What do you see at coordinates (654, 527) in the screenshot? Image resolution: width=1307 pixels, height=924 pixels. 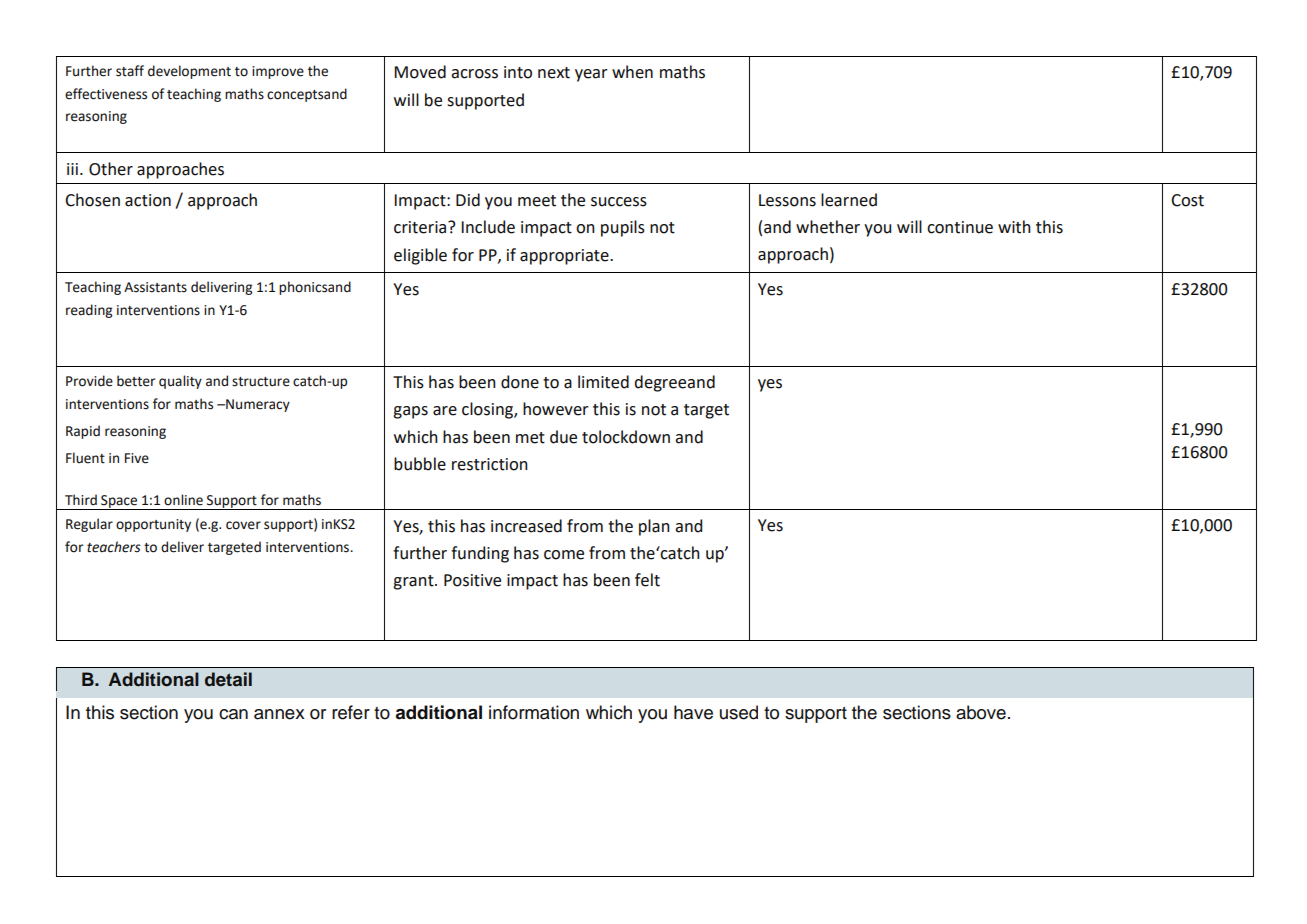 I see `plan` at bounding box center [654, 527].
